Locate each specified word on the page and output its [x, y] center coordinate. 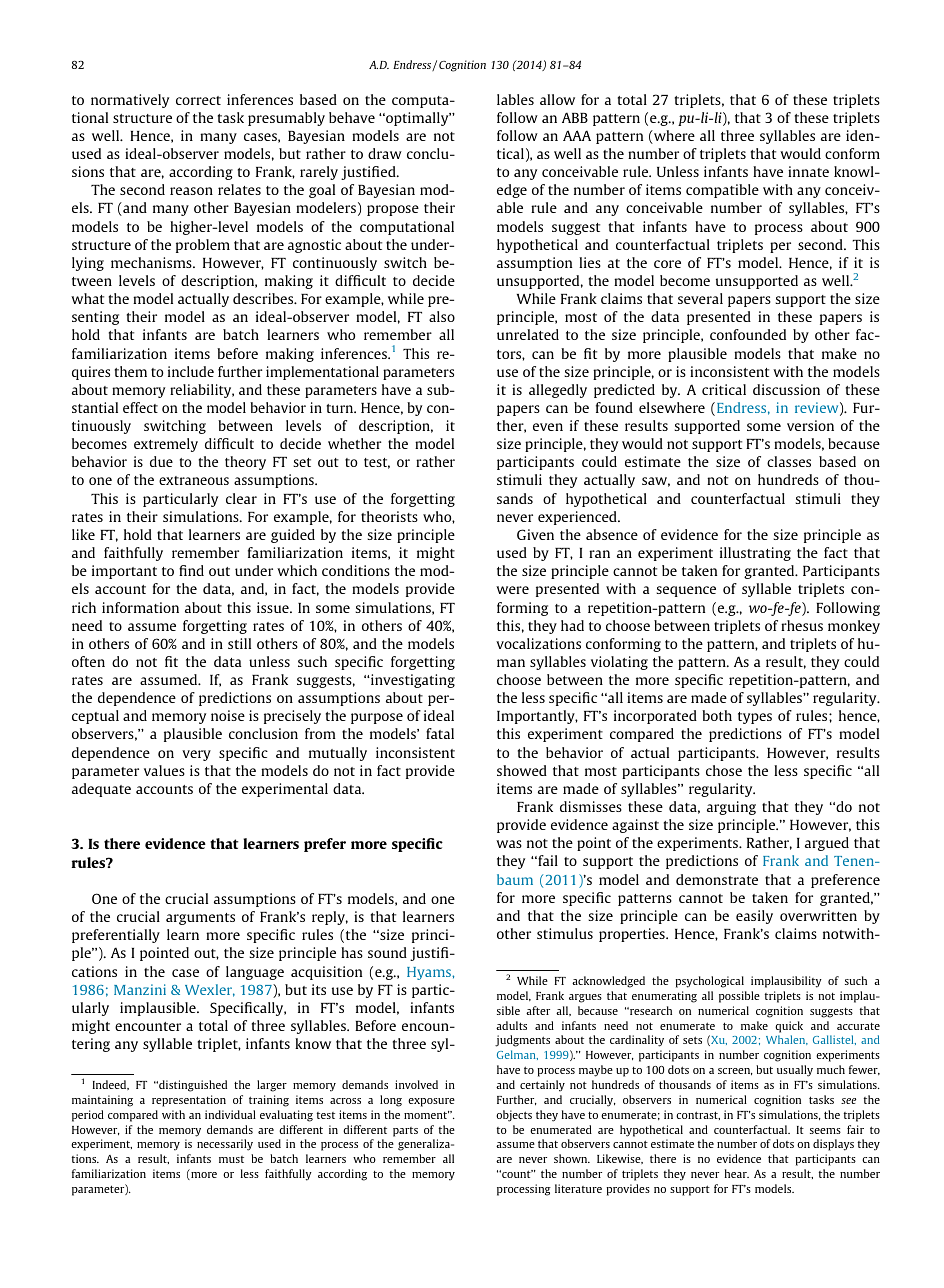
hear [737, 1173]
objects [514, 1116]
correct [198, 100]
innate [808, 171]
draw [385, 153]
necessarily [225, 1145]
